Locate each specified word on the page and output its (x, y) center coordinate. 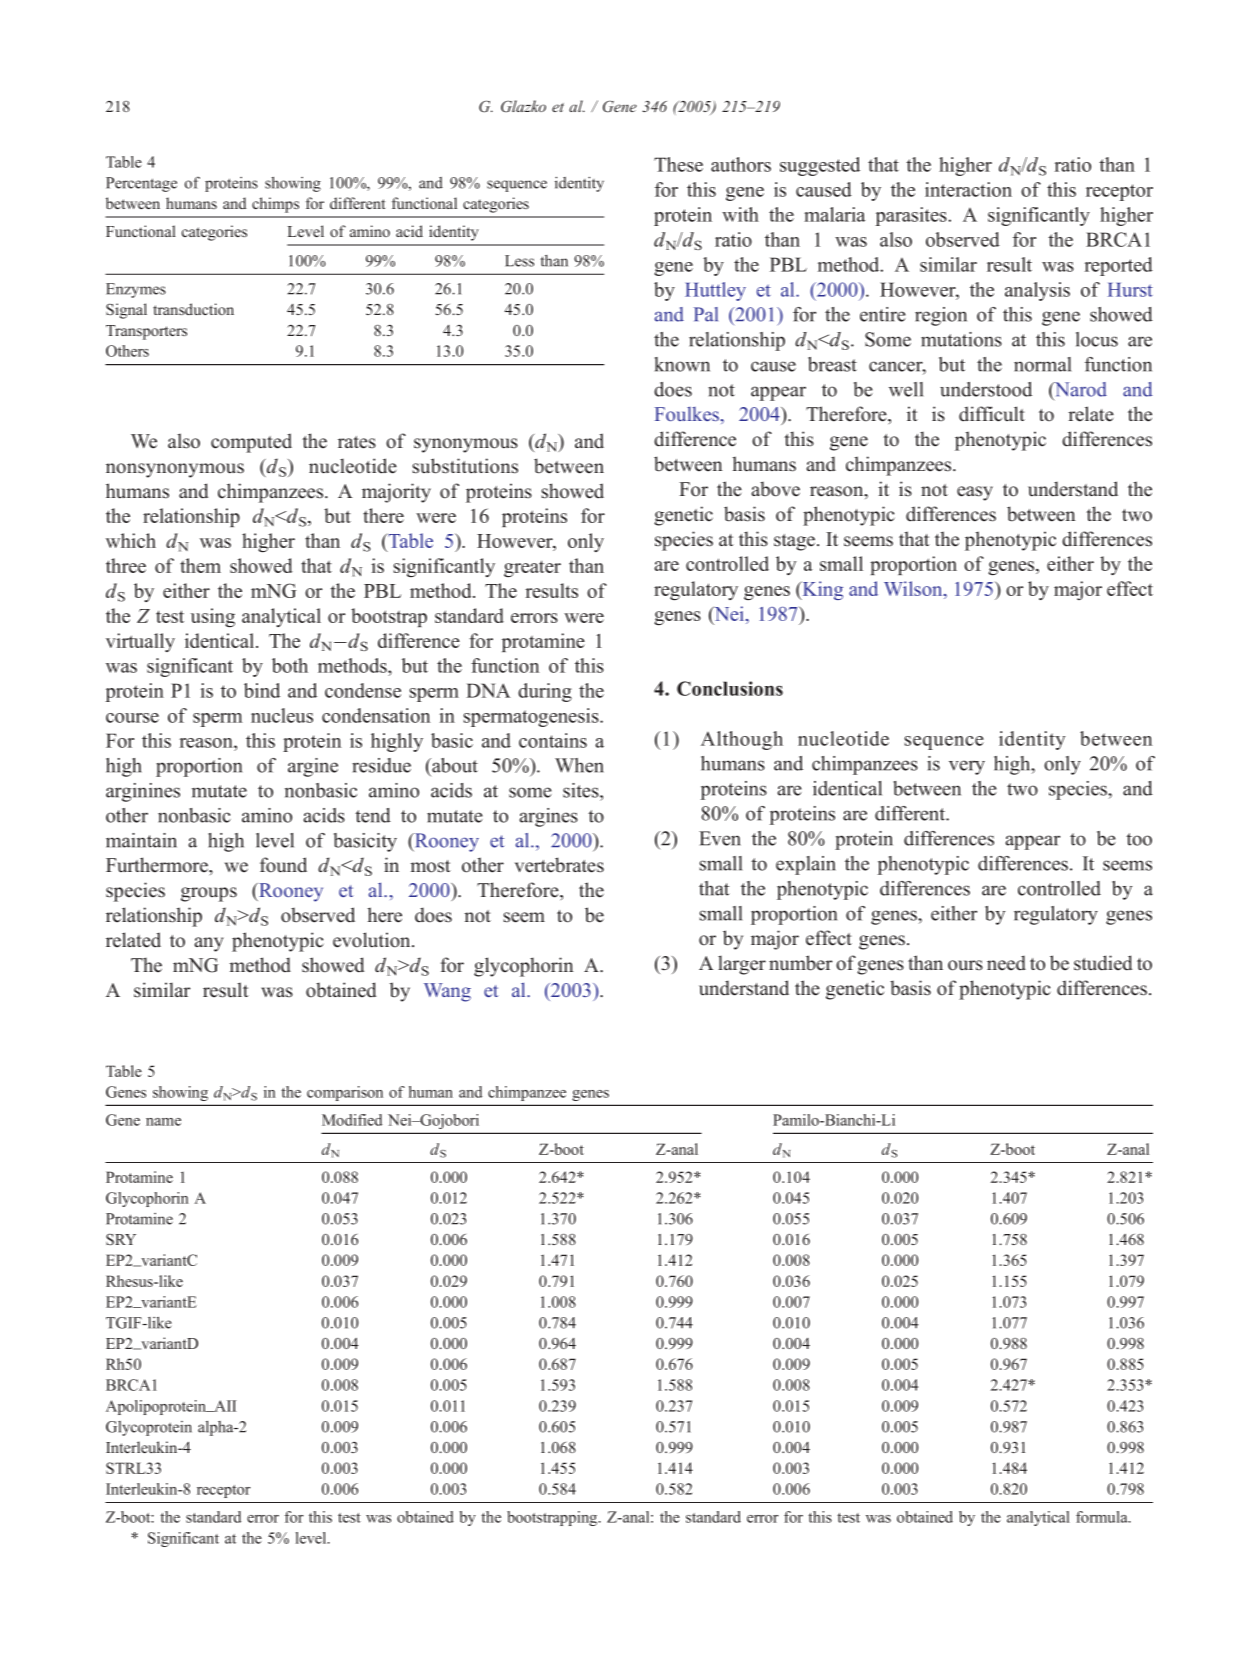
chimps (275, 205)
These (678, 164)
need (1006, 963)
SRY (121, 1239)
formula (1103, 1517)
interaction (968, 189)
